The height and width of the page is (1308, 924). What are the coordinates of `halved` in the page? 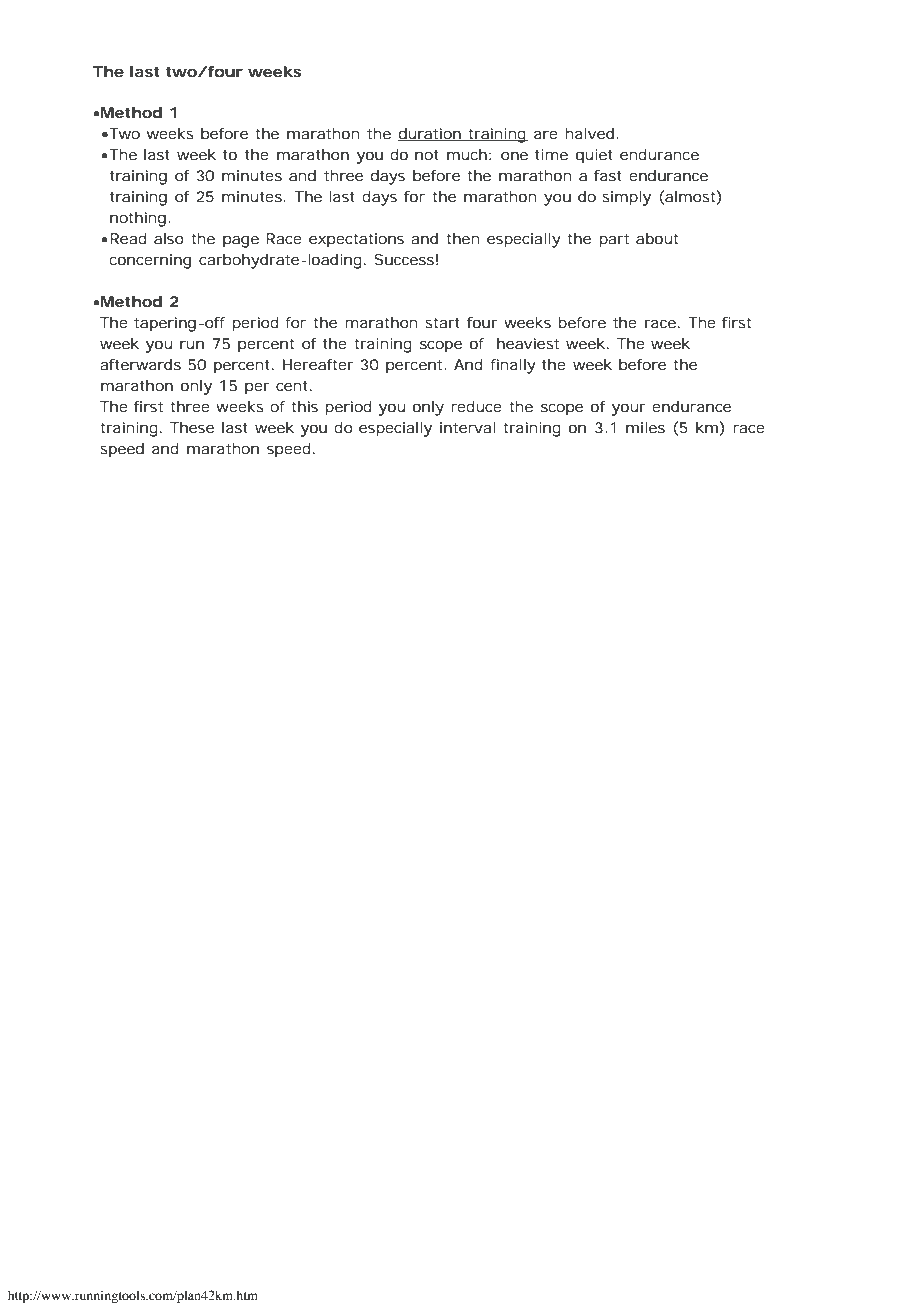 It's located at (589, 133).
